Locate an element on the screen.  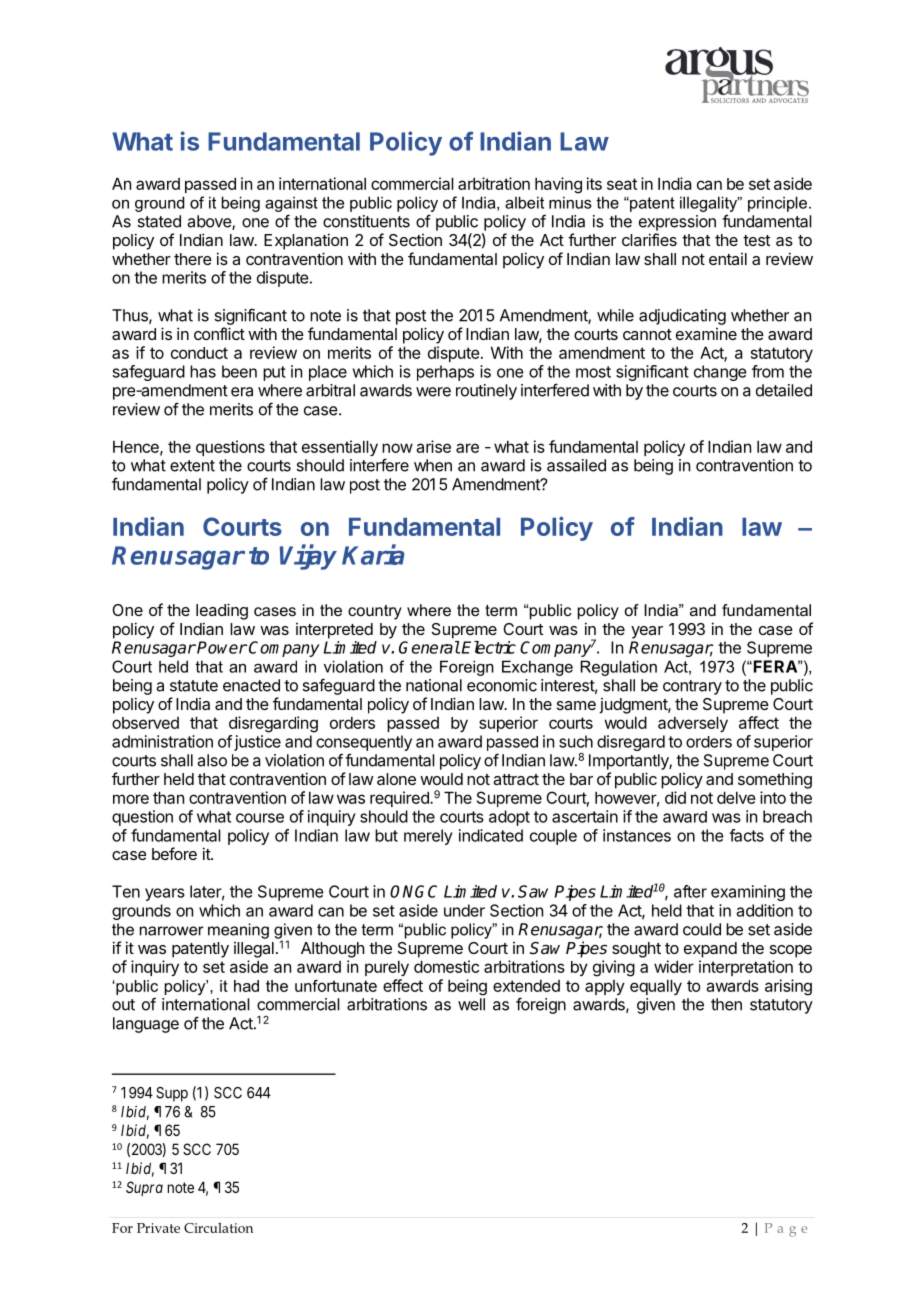
well is located at coordinates (471, 1004).
